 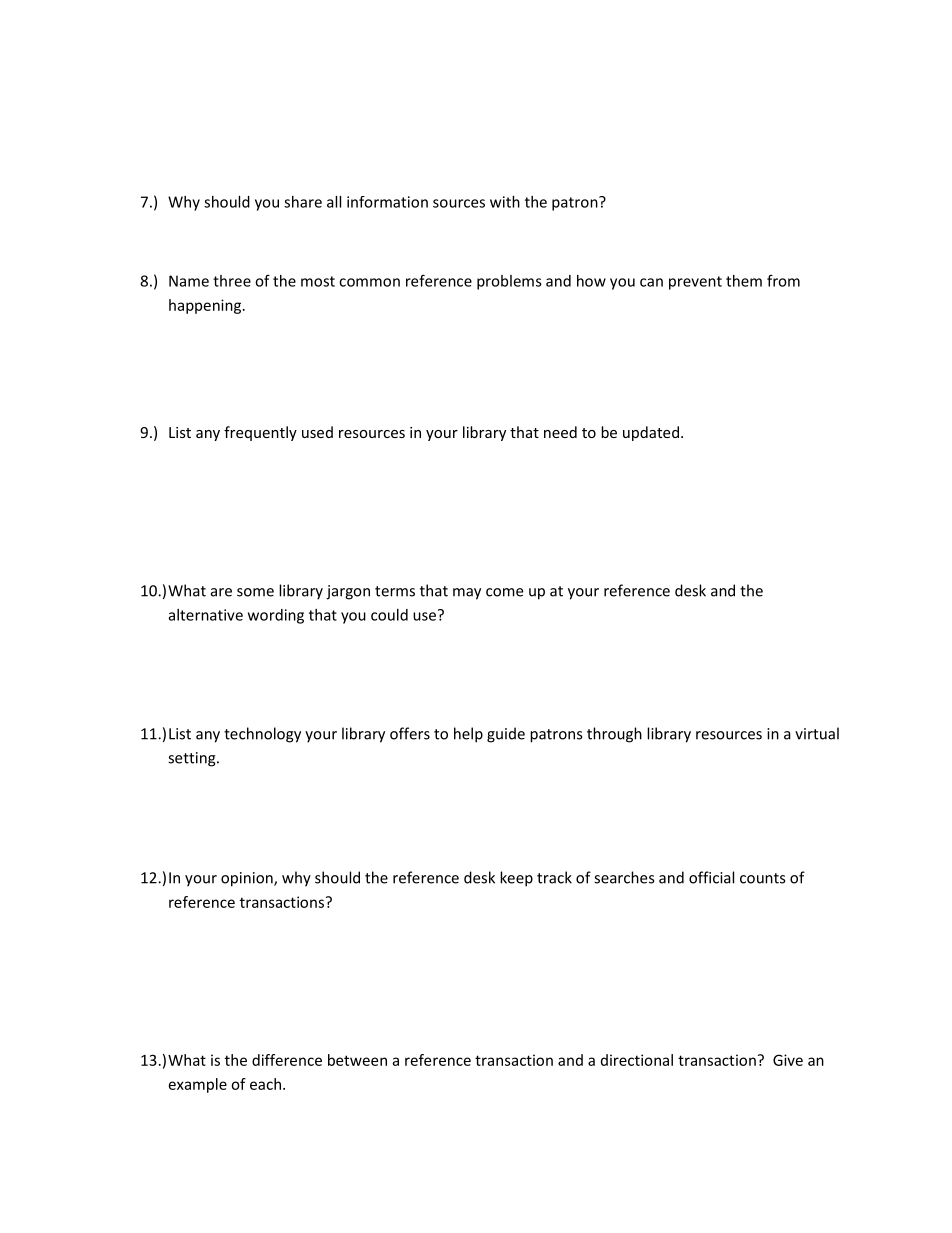 I want to click on directional, so click(x=637, y=1060).
